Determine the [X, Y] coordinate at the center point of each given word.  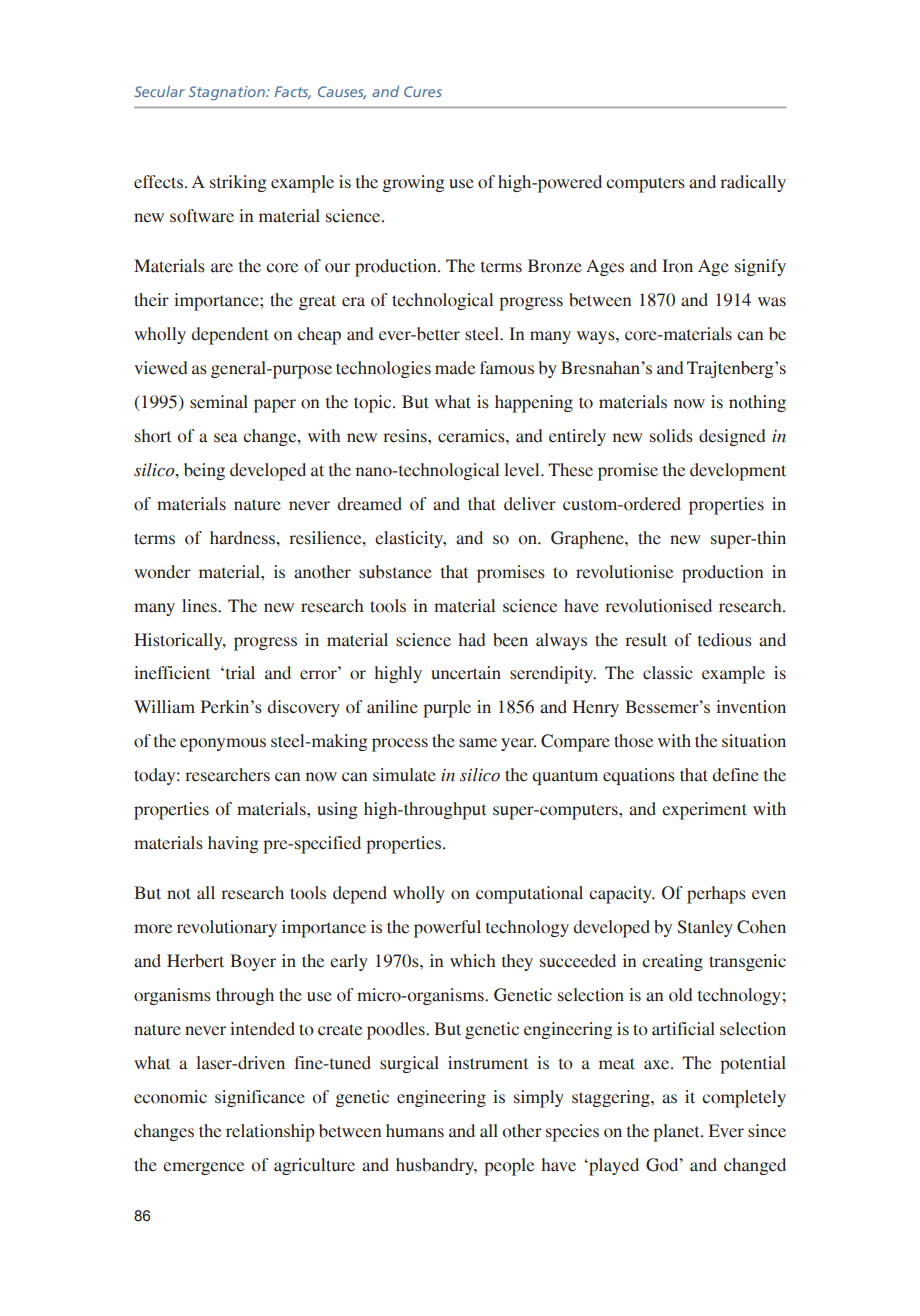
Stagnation [228, 93]
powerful [447, 929]
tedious [725, 640]
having [233, 844]
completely [744, 1099]
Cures [423, 91]
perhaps [716, 895]
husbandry [436, 1166]
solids [671, 436]
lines [200, 606]
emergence [203, 1168]
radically [753, 183]
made [455, 368]
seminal [219, 402]
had [472, 640]
